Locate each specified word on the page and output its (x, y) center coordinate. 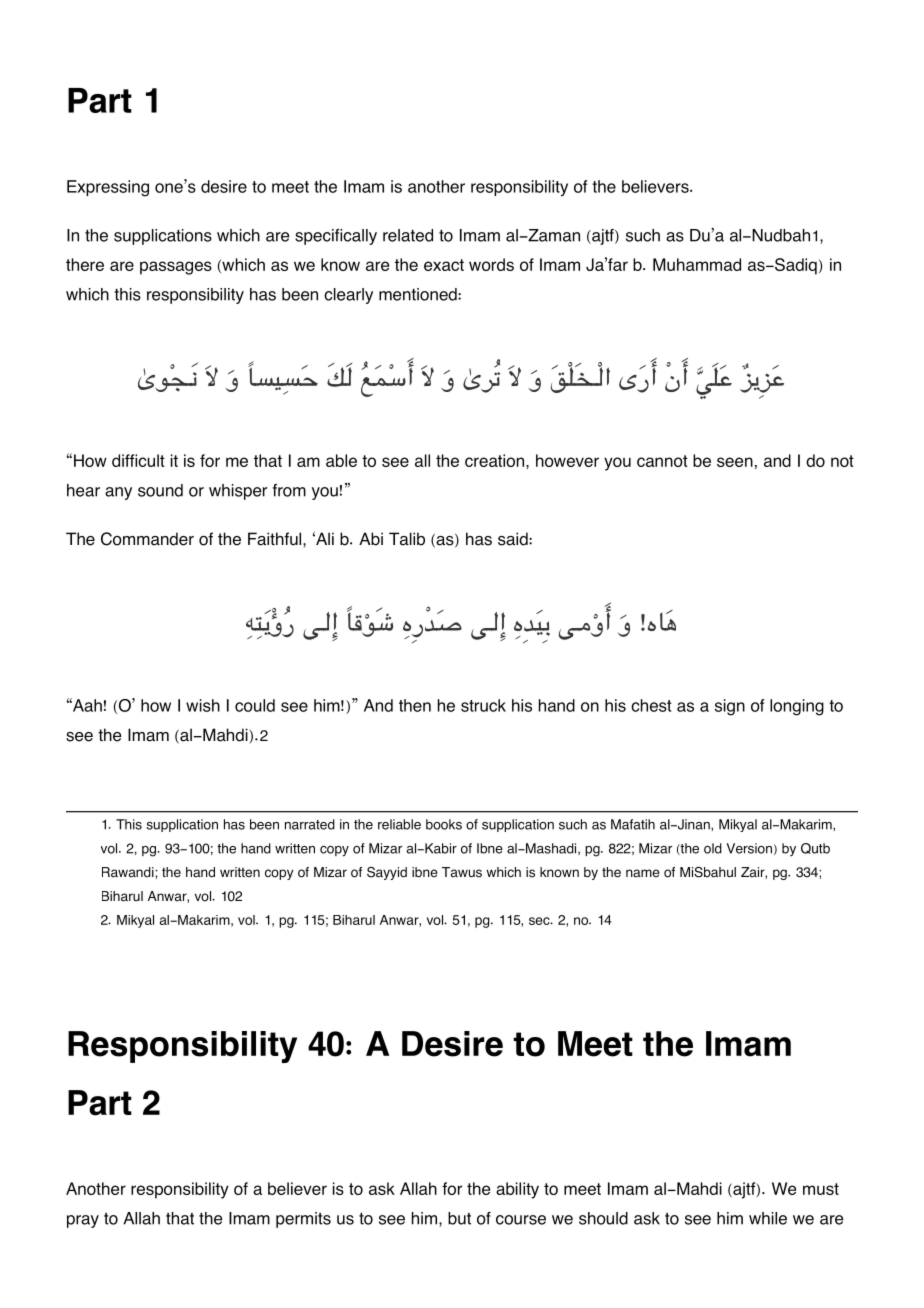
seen (735, 462)
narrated (310, 824)
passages (176, 268)
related (408, 235)
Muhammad (697, 264)
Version (749, 848)
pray (83, 1221)
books (444, 824)
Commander (147, 539)
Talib (407, 539)
